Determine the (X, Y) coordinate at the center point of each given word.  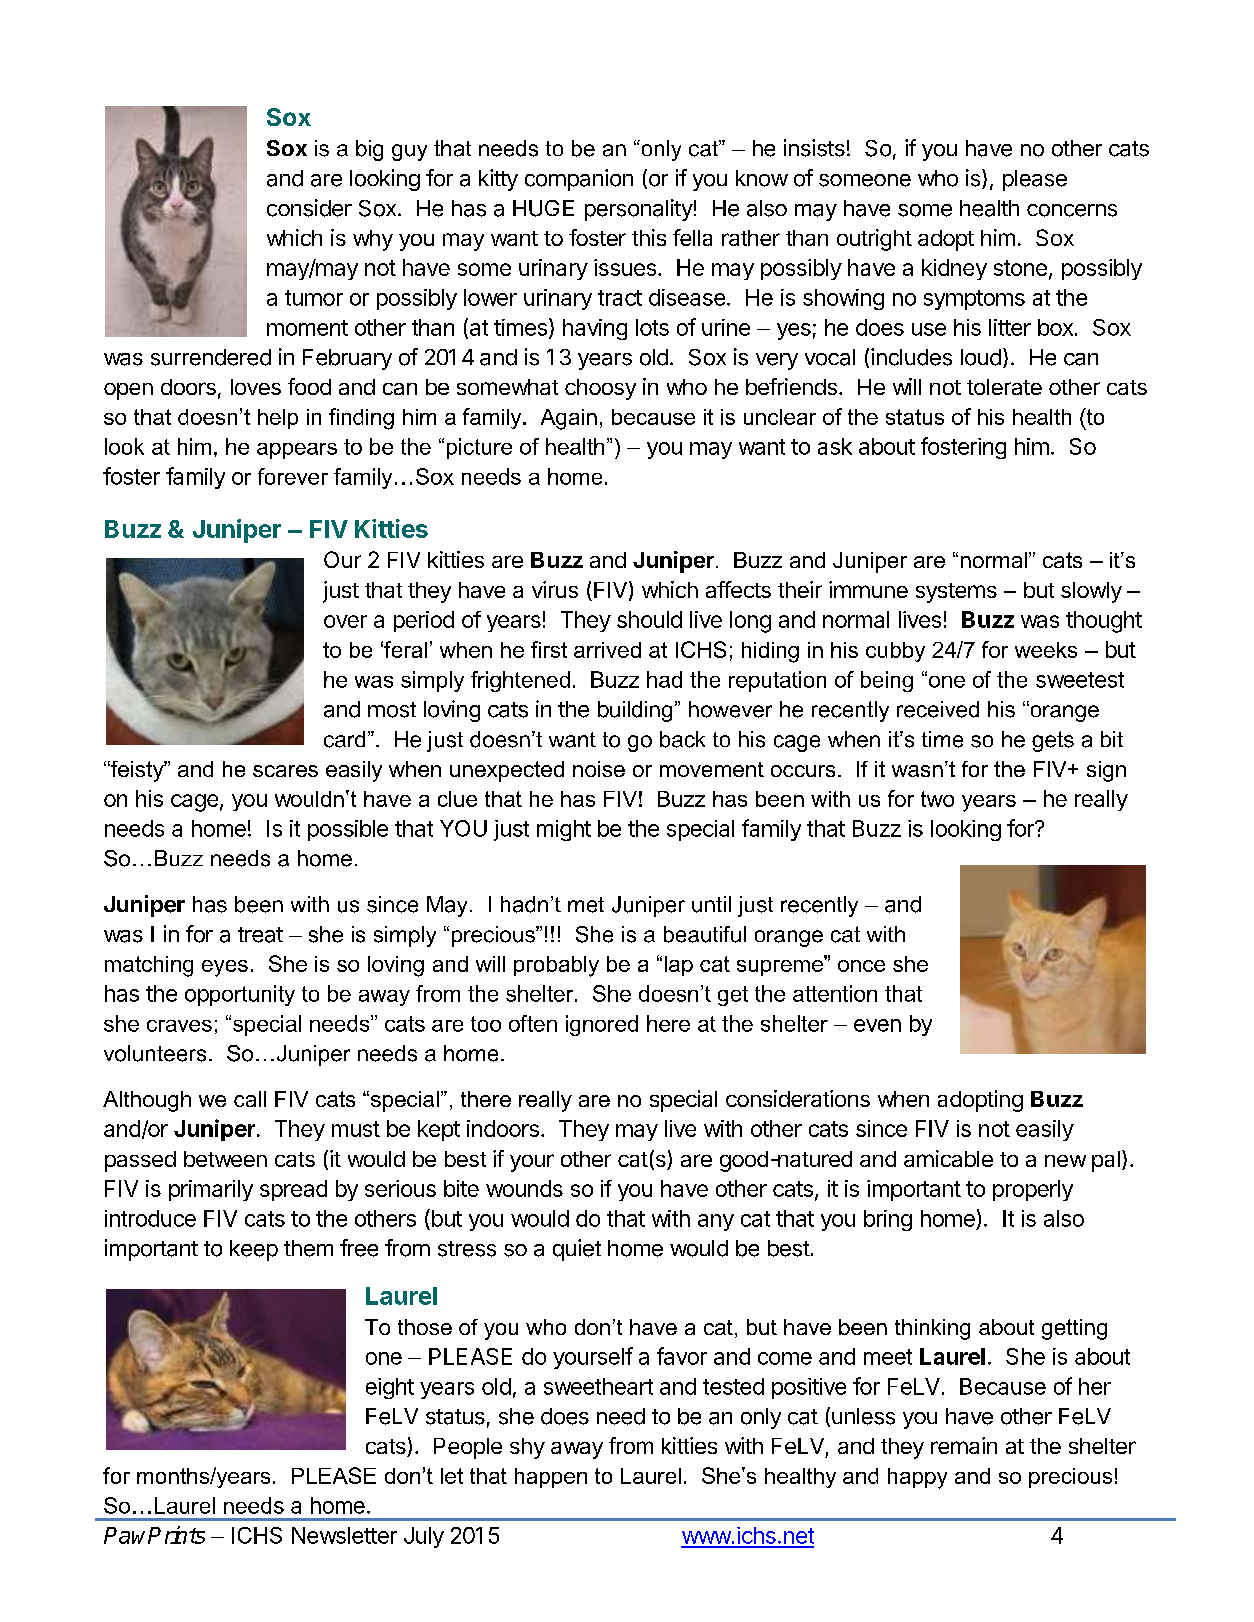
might (564, 830)
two (937, 799)
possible (348, 830)
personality (639, 210)
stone (1020, 268)
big (369, 150)
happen (551, 1478)
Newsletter (344, 1535)
